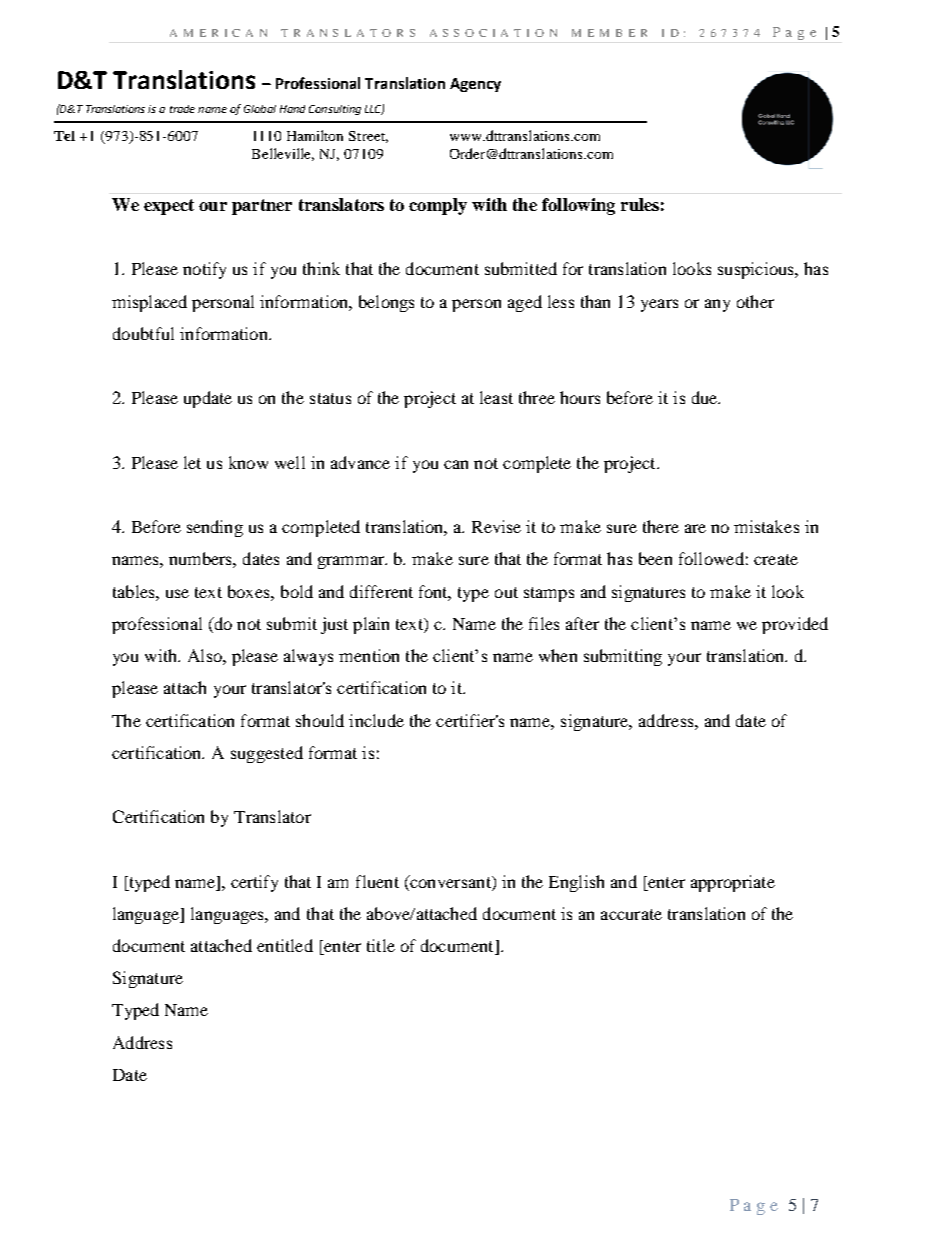  What do you see at coordinates (218, 33) in the document?
I see `AMERICAN` at bounding box center [218, 33].
